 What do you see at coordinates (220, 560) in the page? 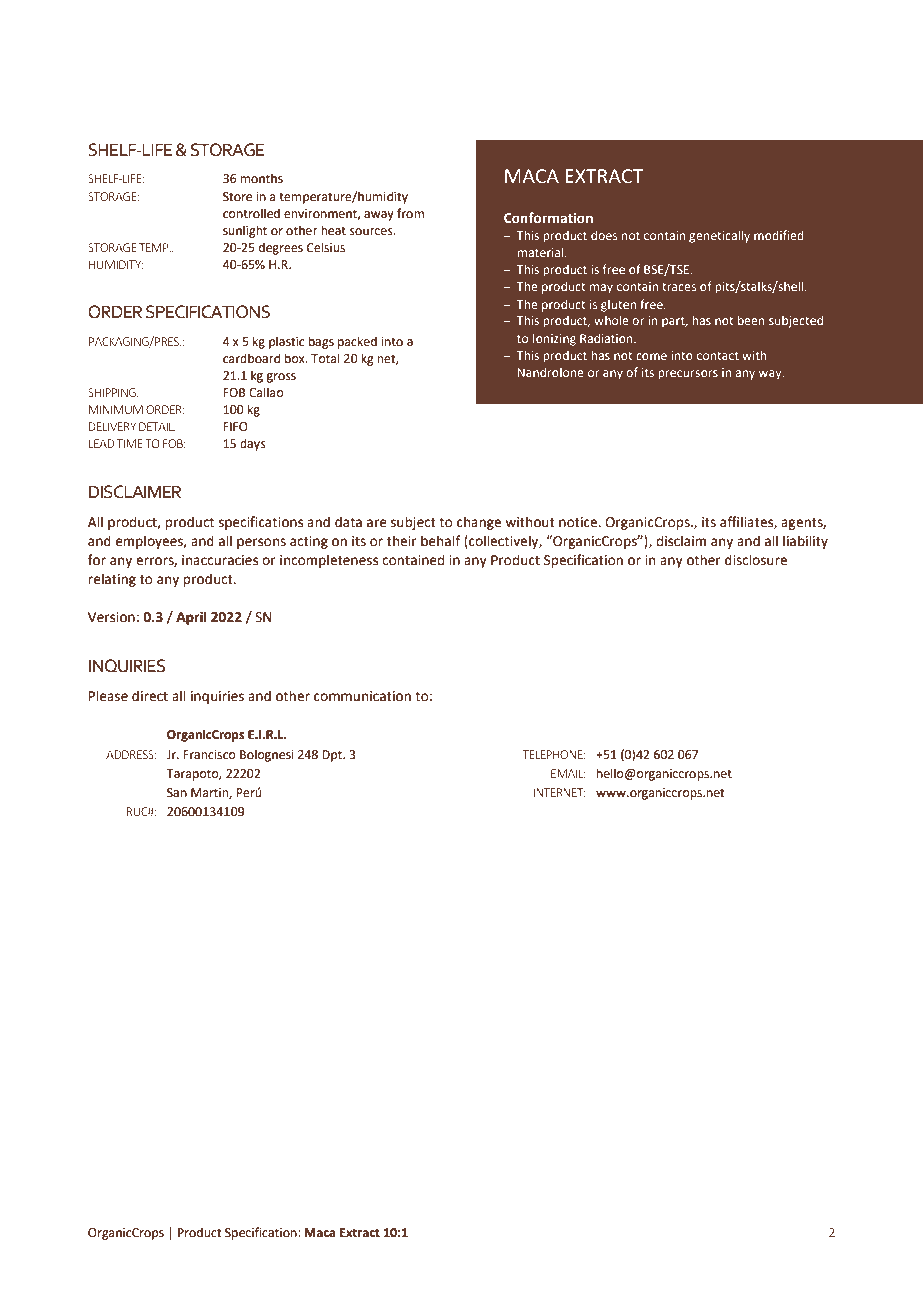
I see `inaccuracies` at bounding box center [220, 560].
